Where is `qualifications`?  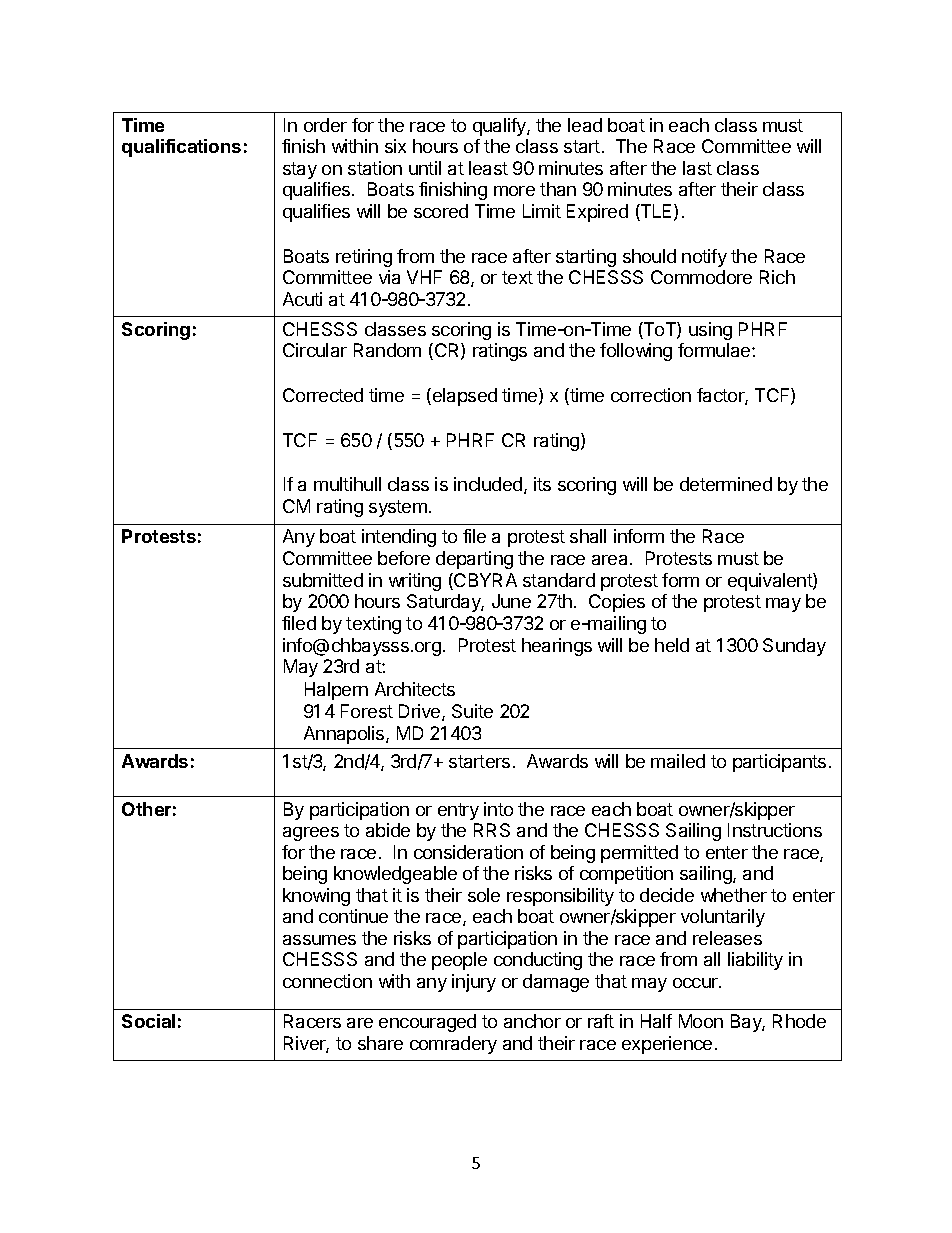
qualifications is located at coordinates (181, 148).
